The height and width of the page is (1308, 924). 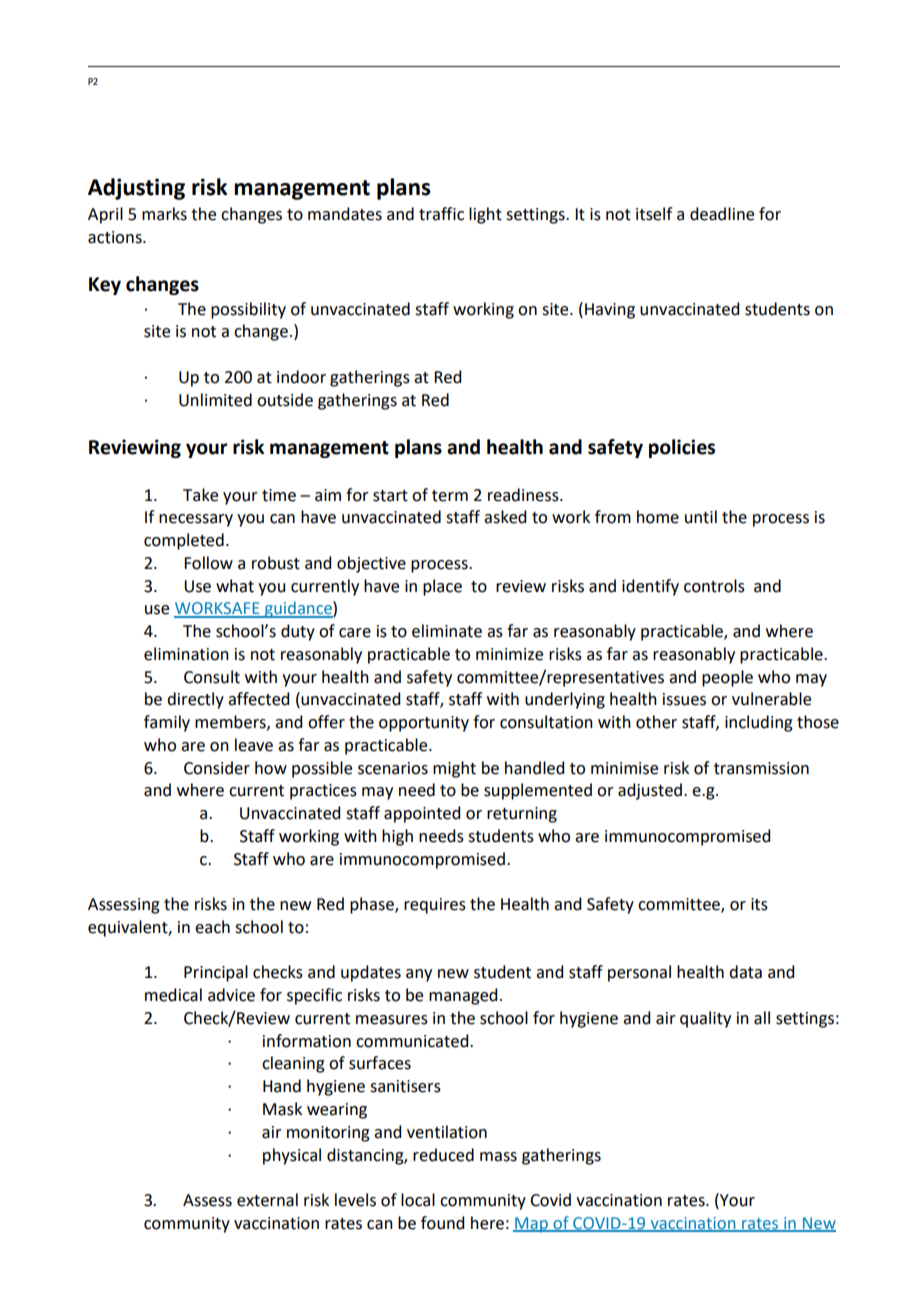 I want to click on completed, so click(x=184, y=541).
